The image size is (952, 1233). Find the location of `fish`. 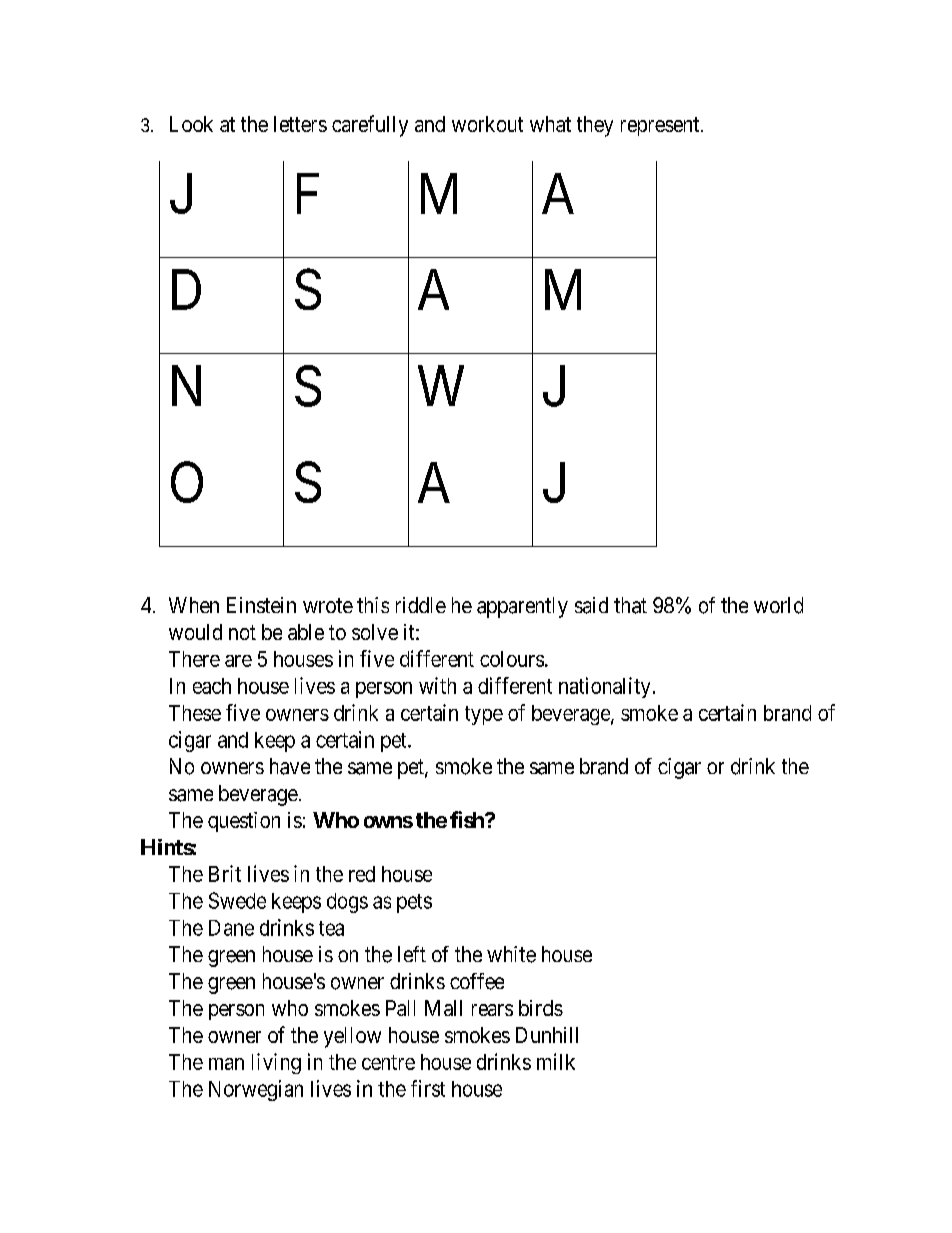

fish is located at coordinates (468, 819).
